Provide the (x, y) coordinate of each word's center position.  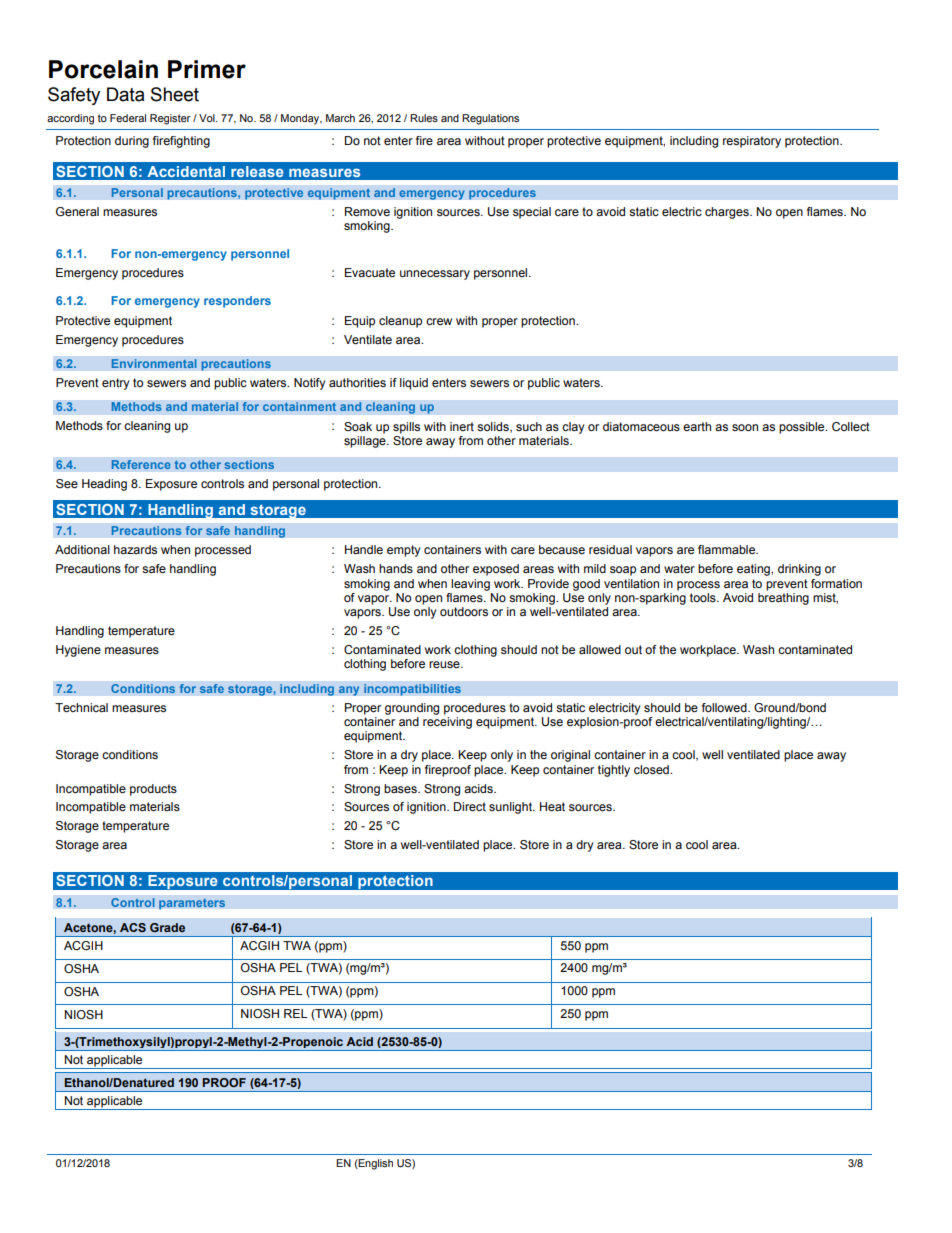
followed (725, 707)
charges (728, 213)
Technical (81, 707)
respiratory (752, 142)
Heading (104, 485)
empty (404, 551)
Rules (424, 118)
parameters (192, 904)
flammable (728, 549)
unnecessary (435, 275)
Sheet (175, 94)
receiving (447, 723)
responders (237, 302)
